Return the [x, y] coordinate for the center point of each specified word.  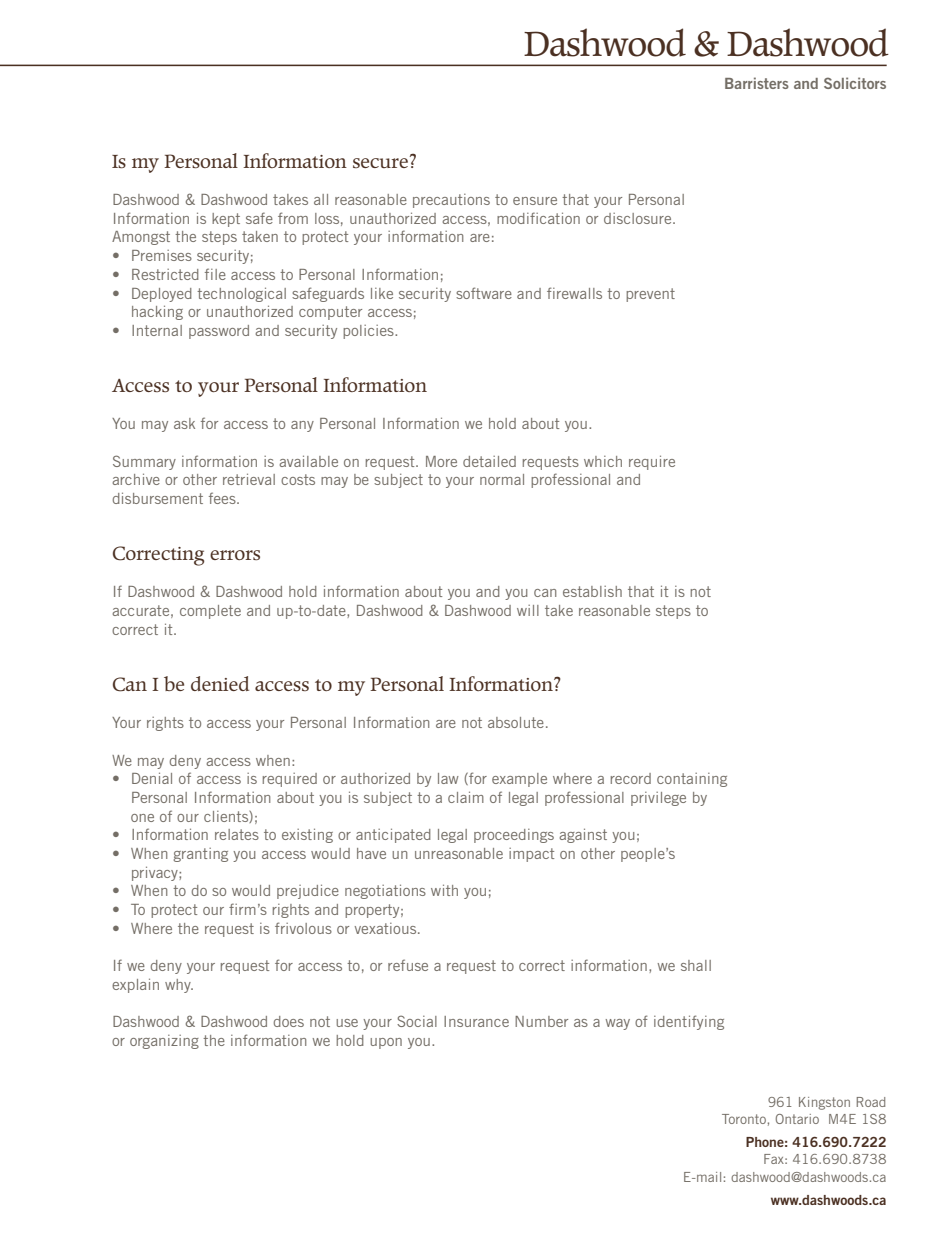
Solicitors [855, 83]
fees [223, 498]
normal [502, 479]
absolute [516, 722]
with [444, 890]
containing [692, 780]
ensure [535, 201]
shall [696, 965]
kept [226, 220]
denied [220, 683]
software [484, 293]
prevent [650, 295]
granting [201, 855]
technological [241, 294]
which [603, 461]
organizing [164, 1042]
